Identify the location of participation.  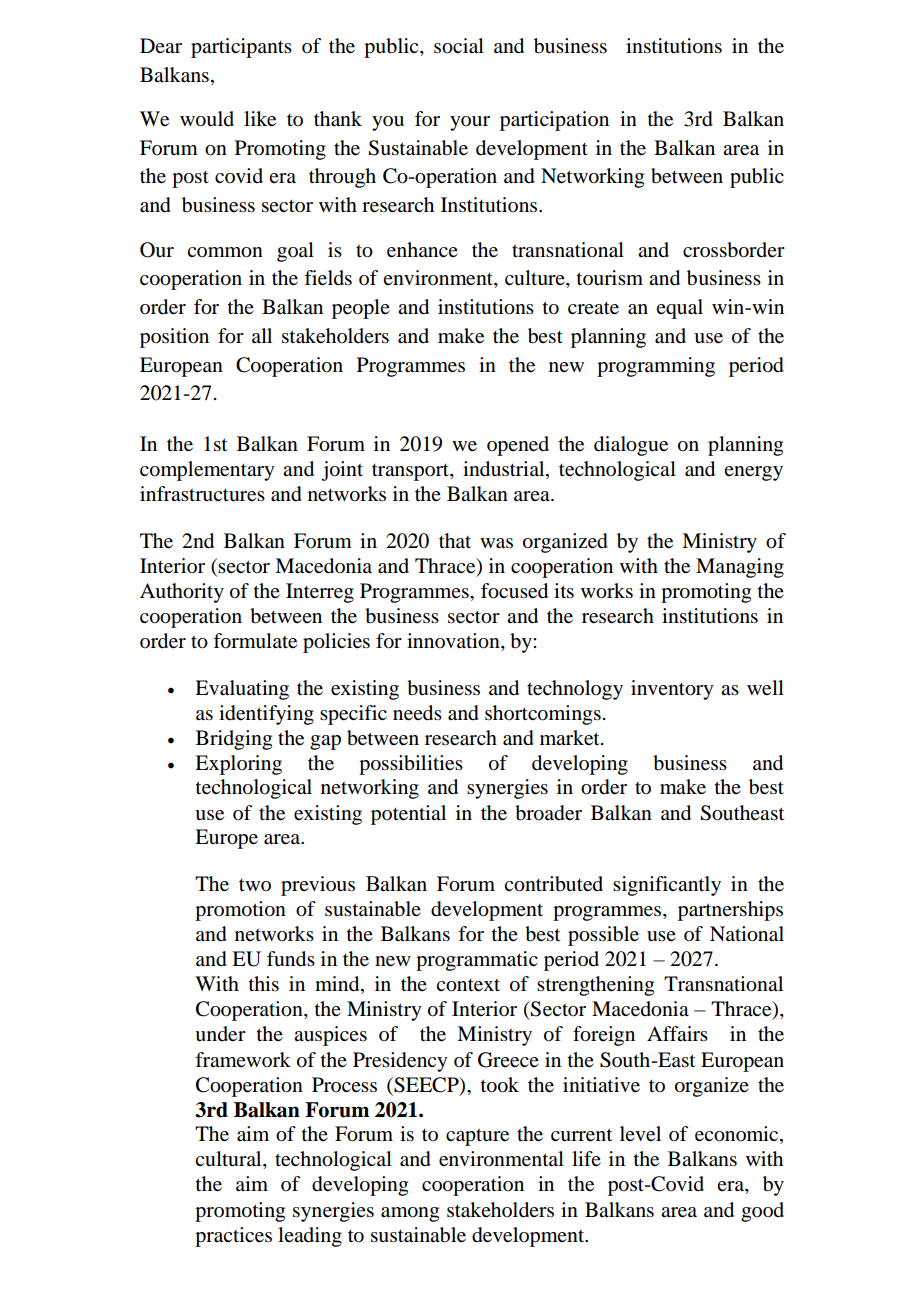
(554, 121).
